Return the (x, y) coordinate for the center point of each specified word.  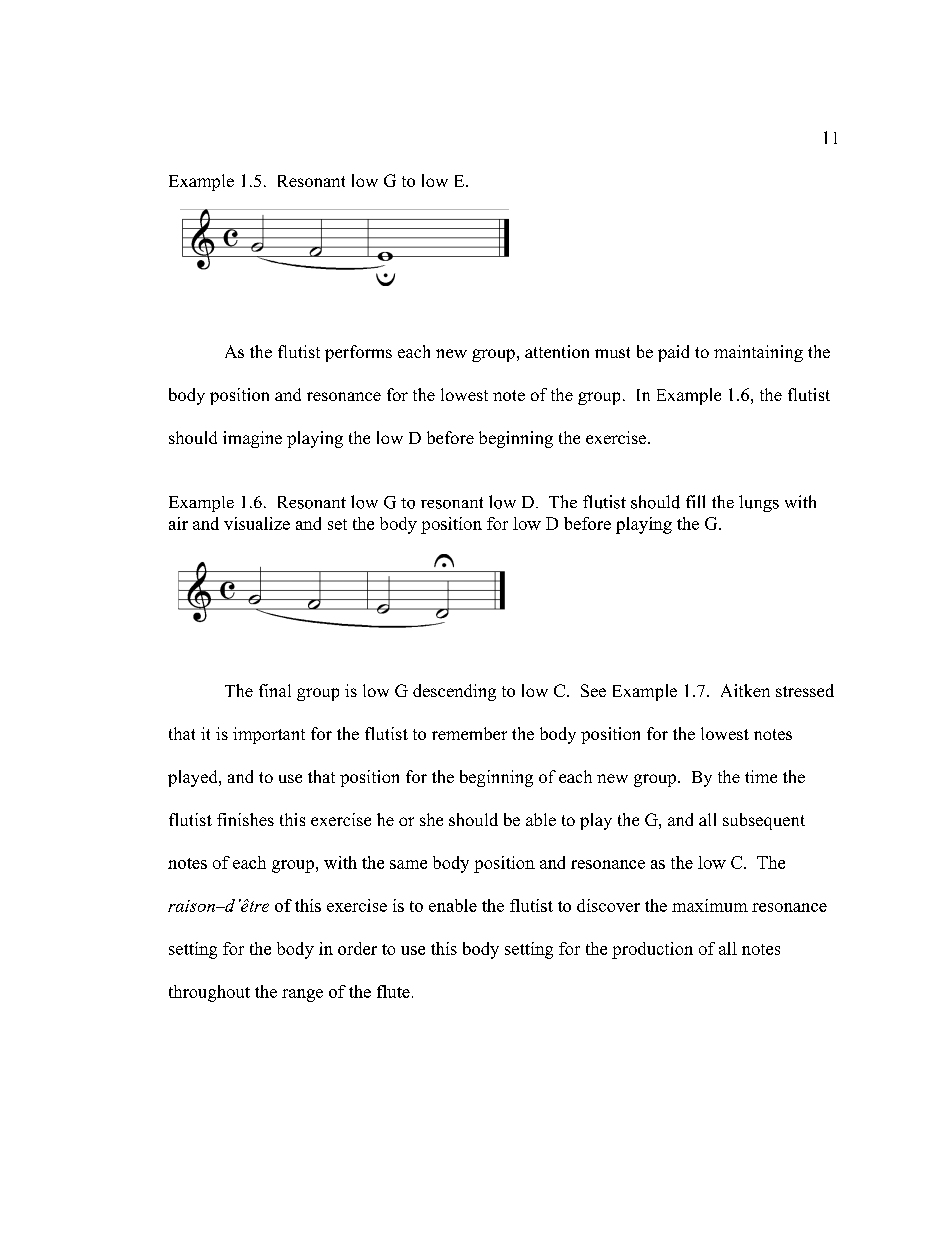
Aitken (745, 690)
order (357, 948)
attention (557, 351)
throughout (209, 993)
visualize (257, 523)
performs (358, 353)
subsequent (764, 821)
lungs (759, 503)
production (652, 950)
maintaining (758, 353)
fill (695, 501)
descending (454, 692)
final (275, 690)
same (408, 864)
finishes (245, 819)
